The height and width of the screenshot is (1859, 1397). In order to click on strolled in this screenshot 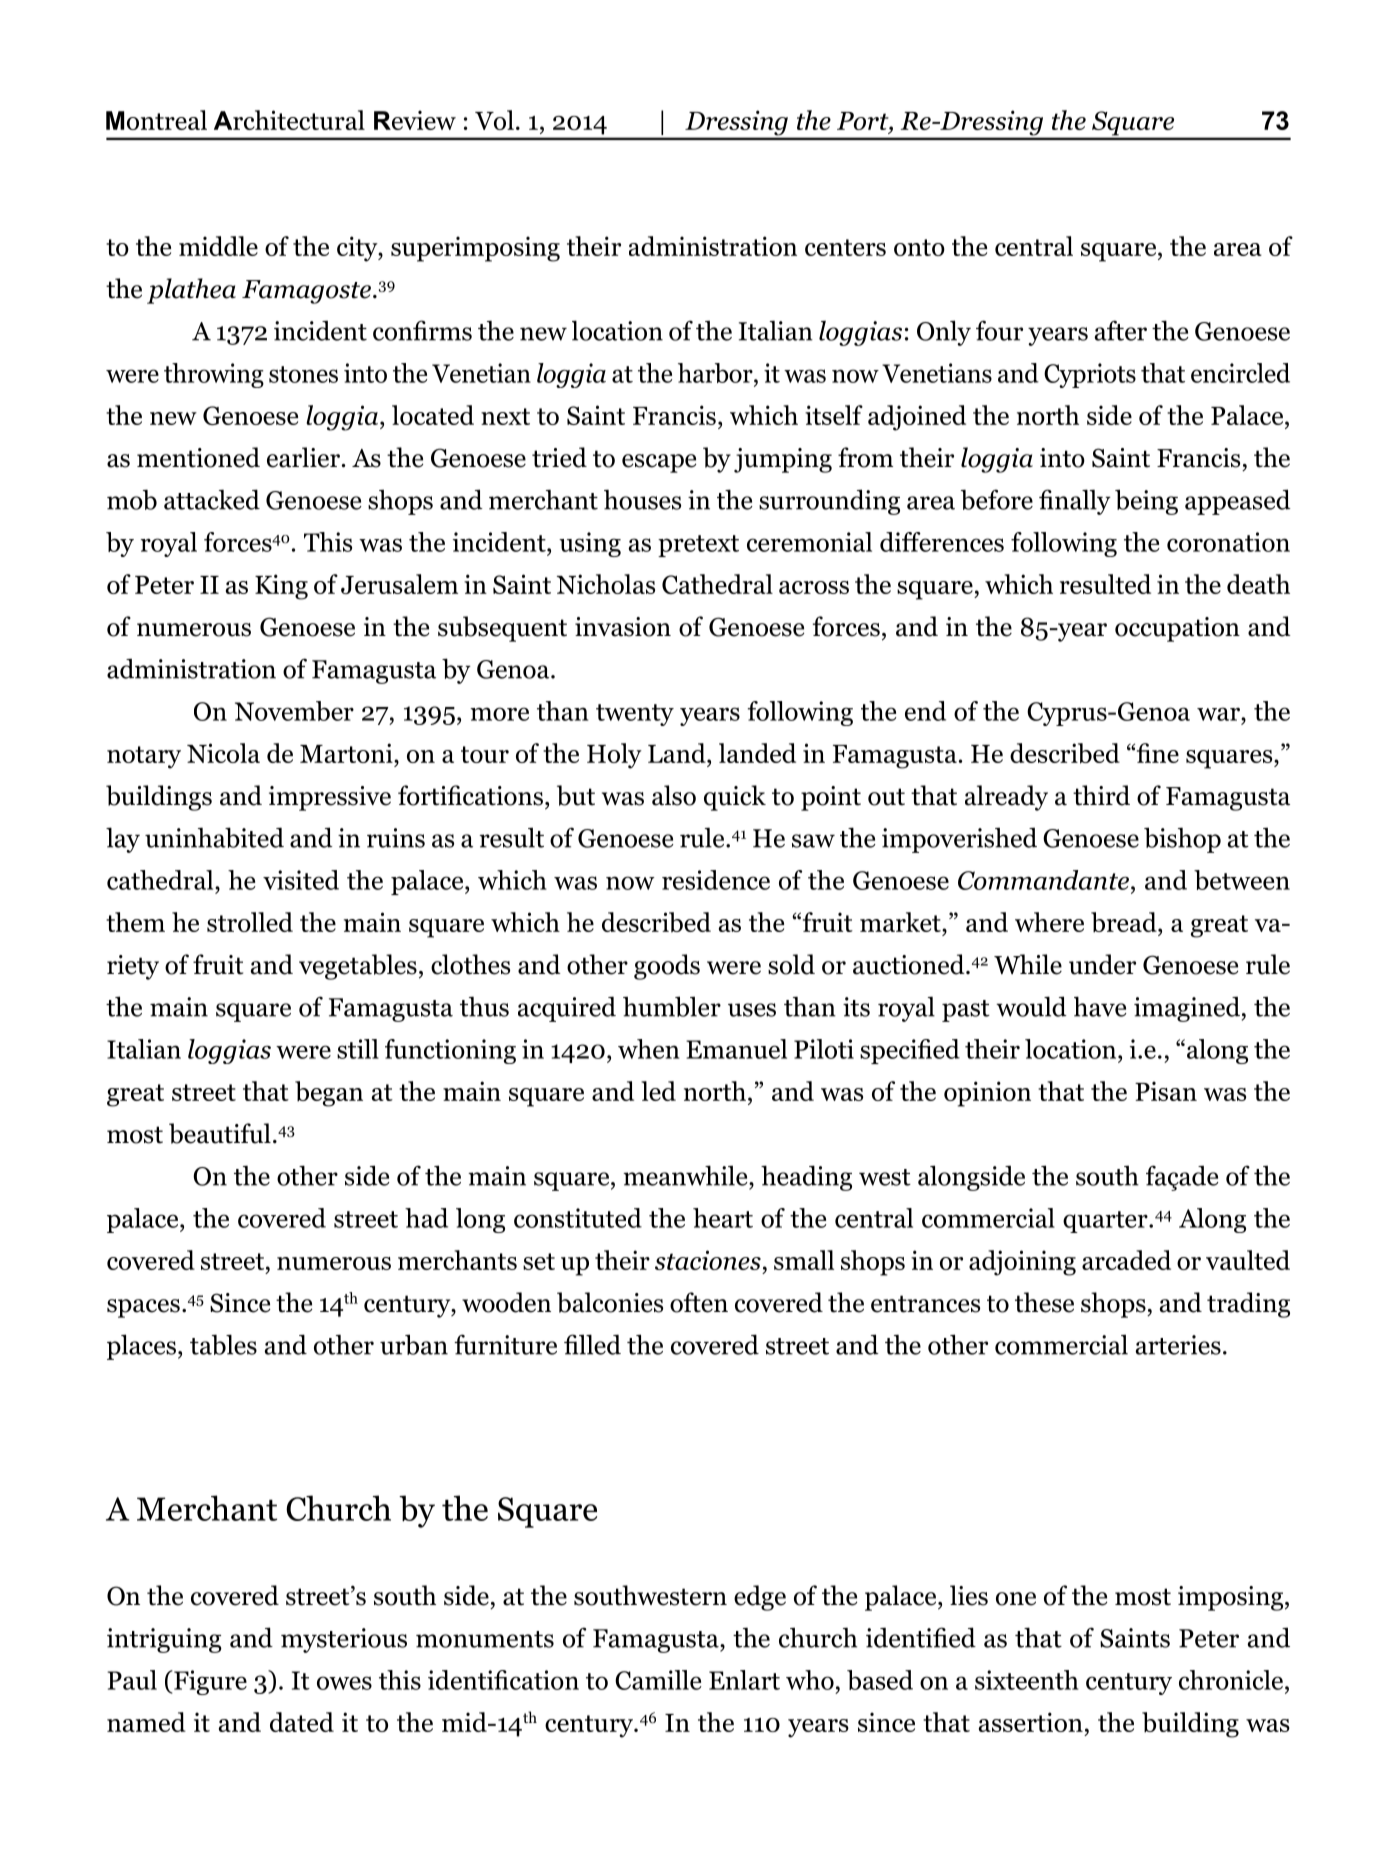, I will do `click(250, 922)`.
